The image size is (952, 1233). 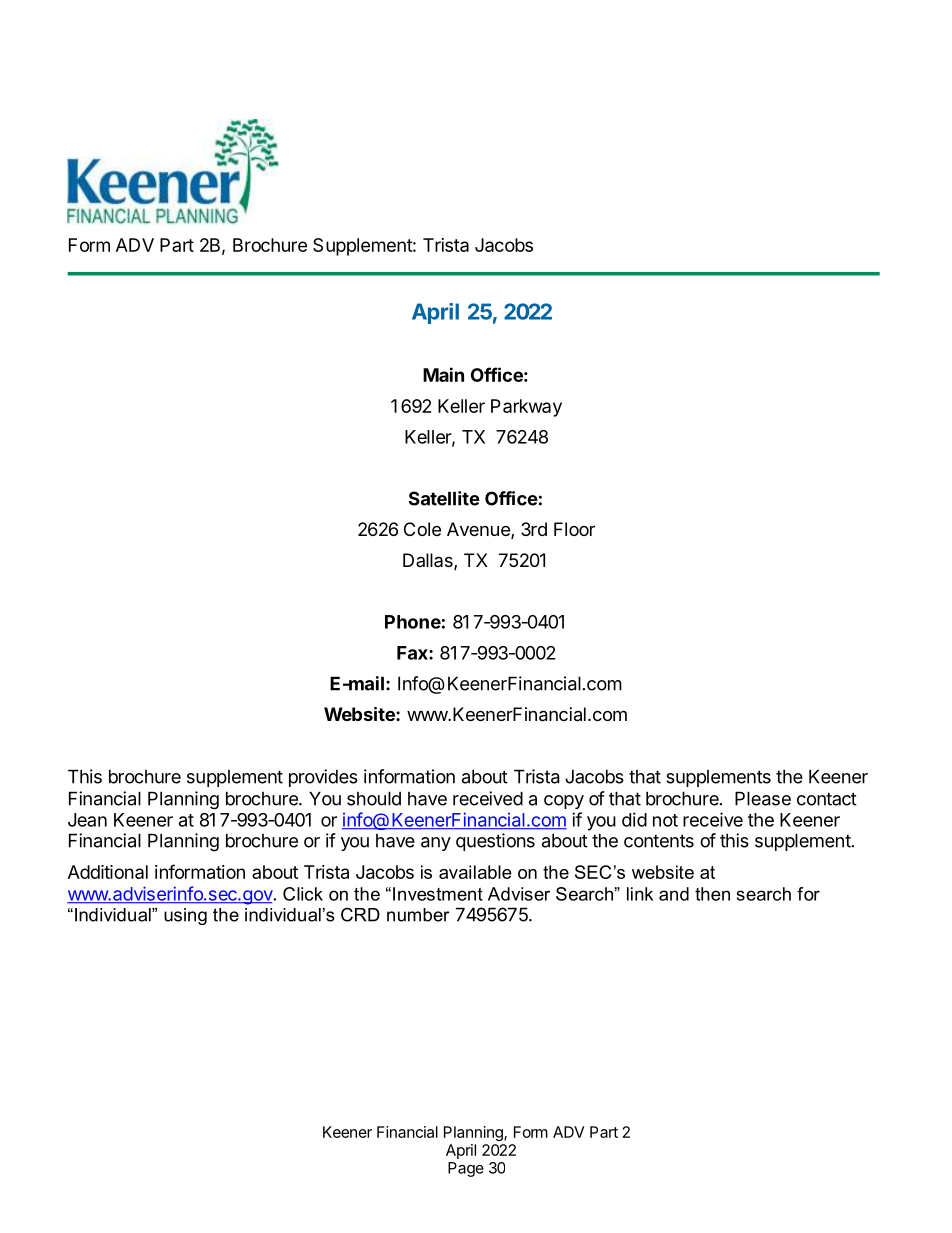 I want to click on Page, so click(x=466, y=1169).
